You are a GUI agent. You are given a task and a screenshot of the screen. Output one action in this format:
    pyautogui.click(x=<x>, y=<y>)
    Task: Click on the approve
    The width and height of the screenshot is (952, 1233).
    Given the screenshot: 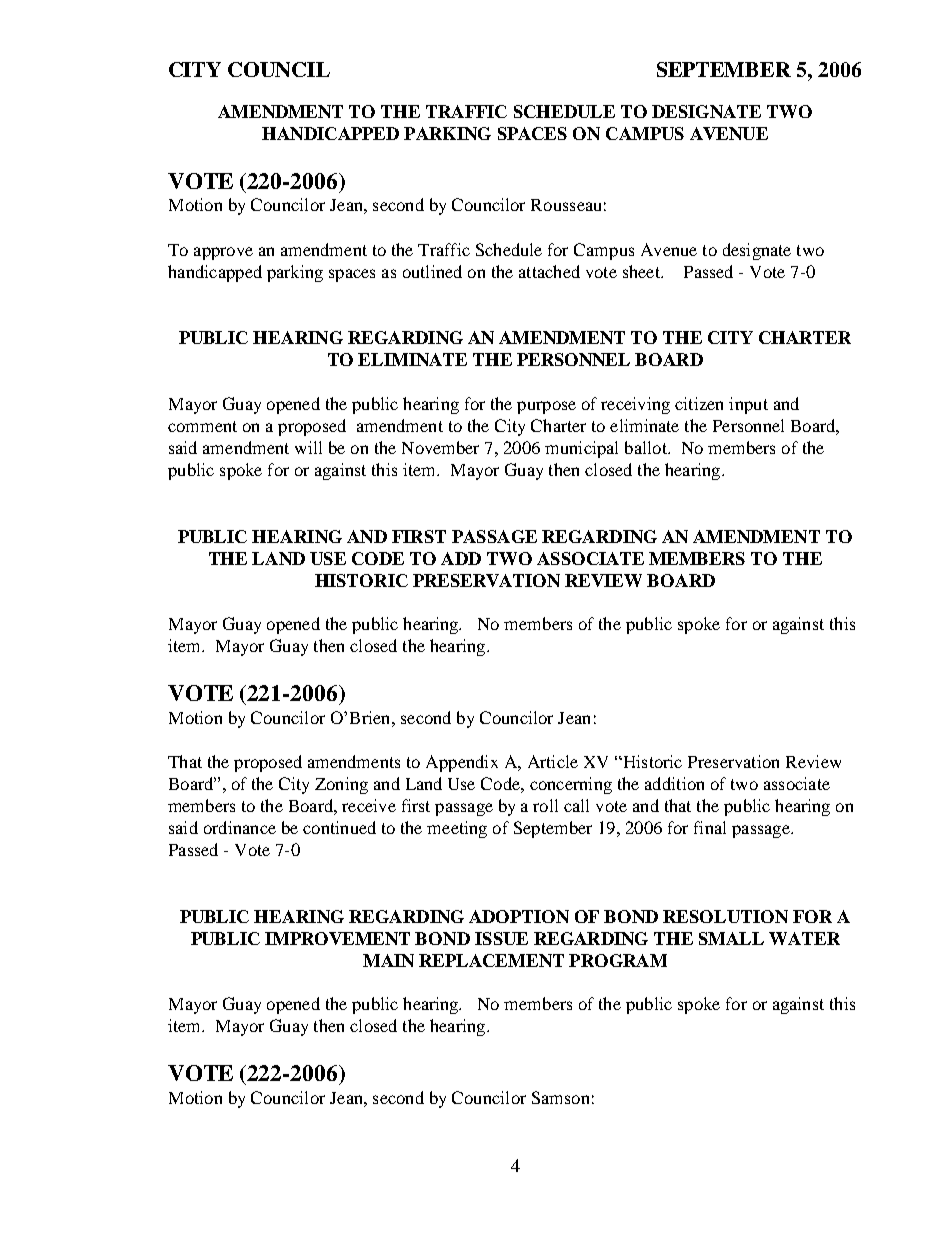 What is the action you would take?
    pyautogui.click(x=223, y=253)
